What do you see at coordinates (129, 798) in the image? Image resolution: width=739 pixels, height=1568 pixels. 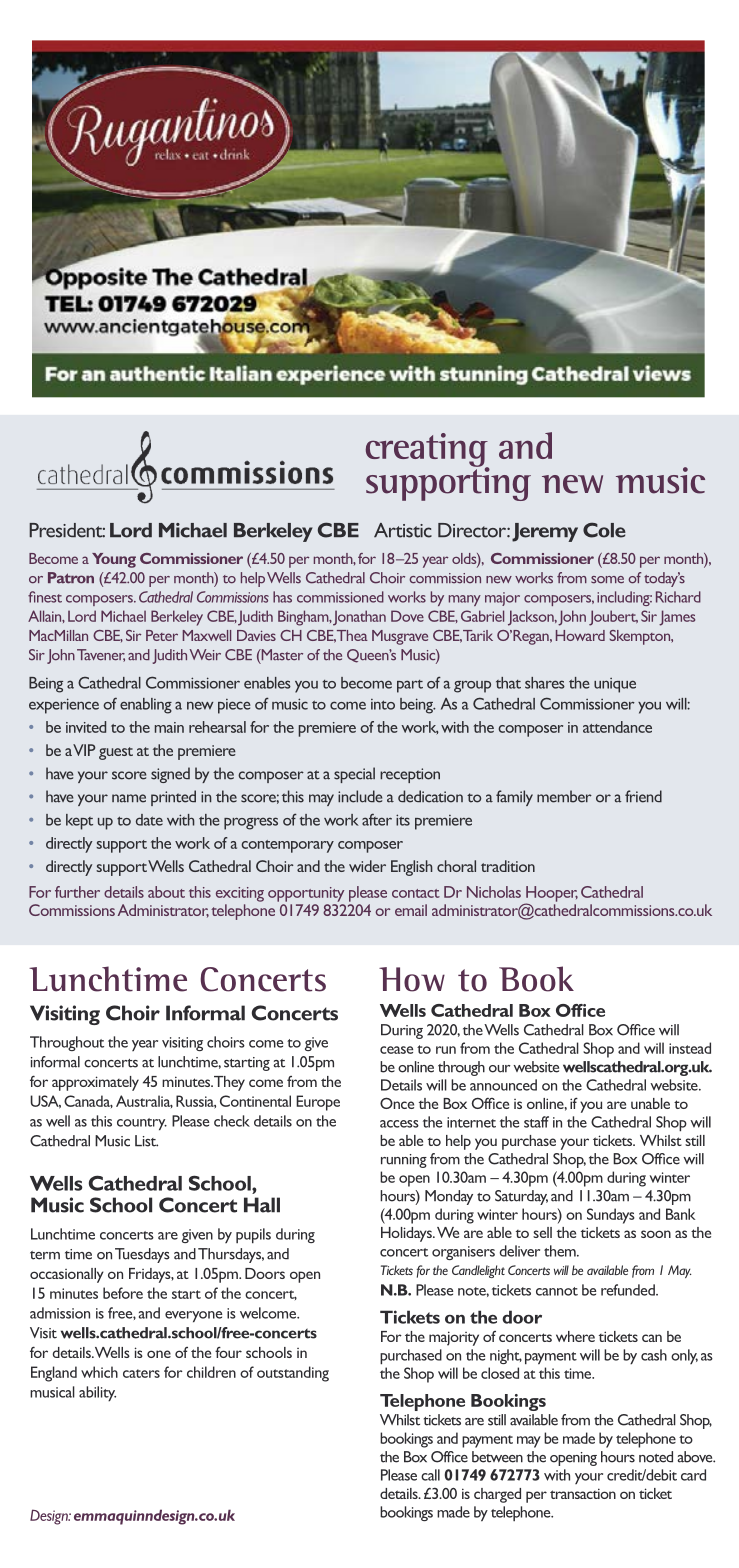 I see `name` at bounding box center [129, 798].
